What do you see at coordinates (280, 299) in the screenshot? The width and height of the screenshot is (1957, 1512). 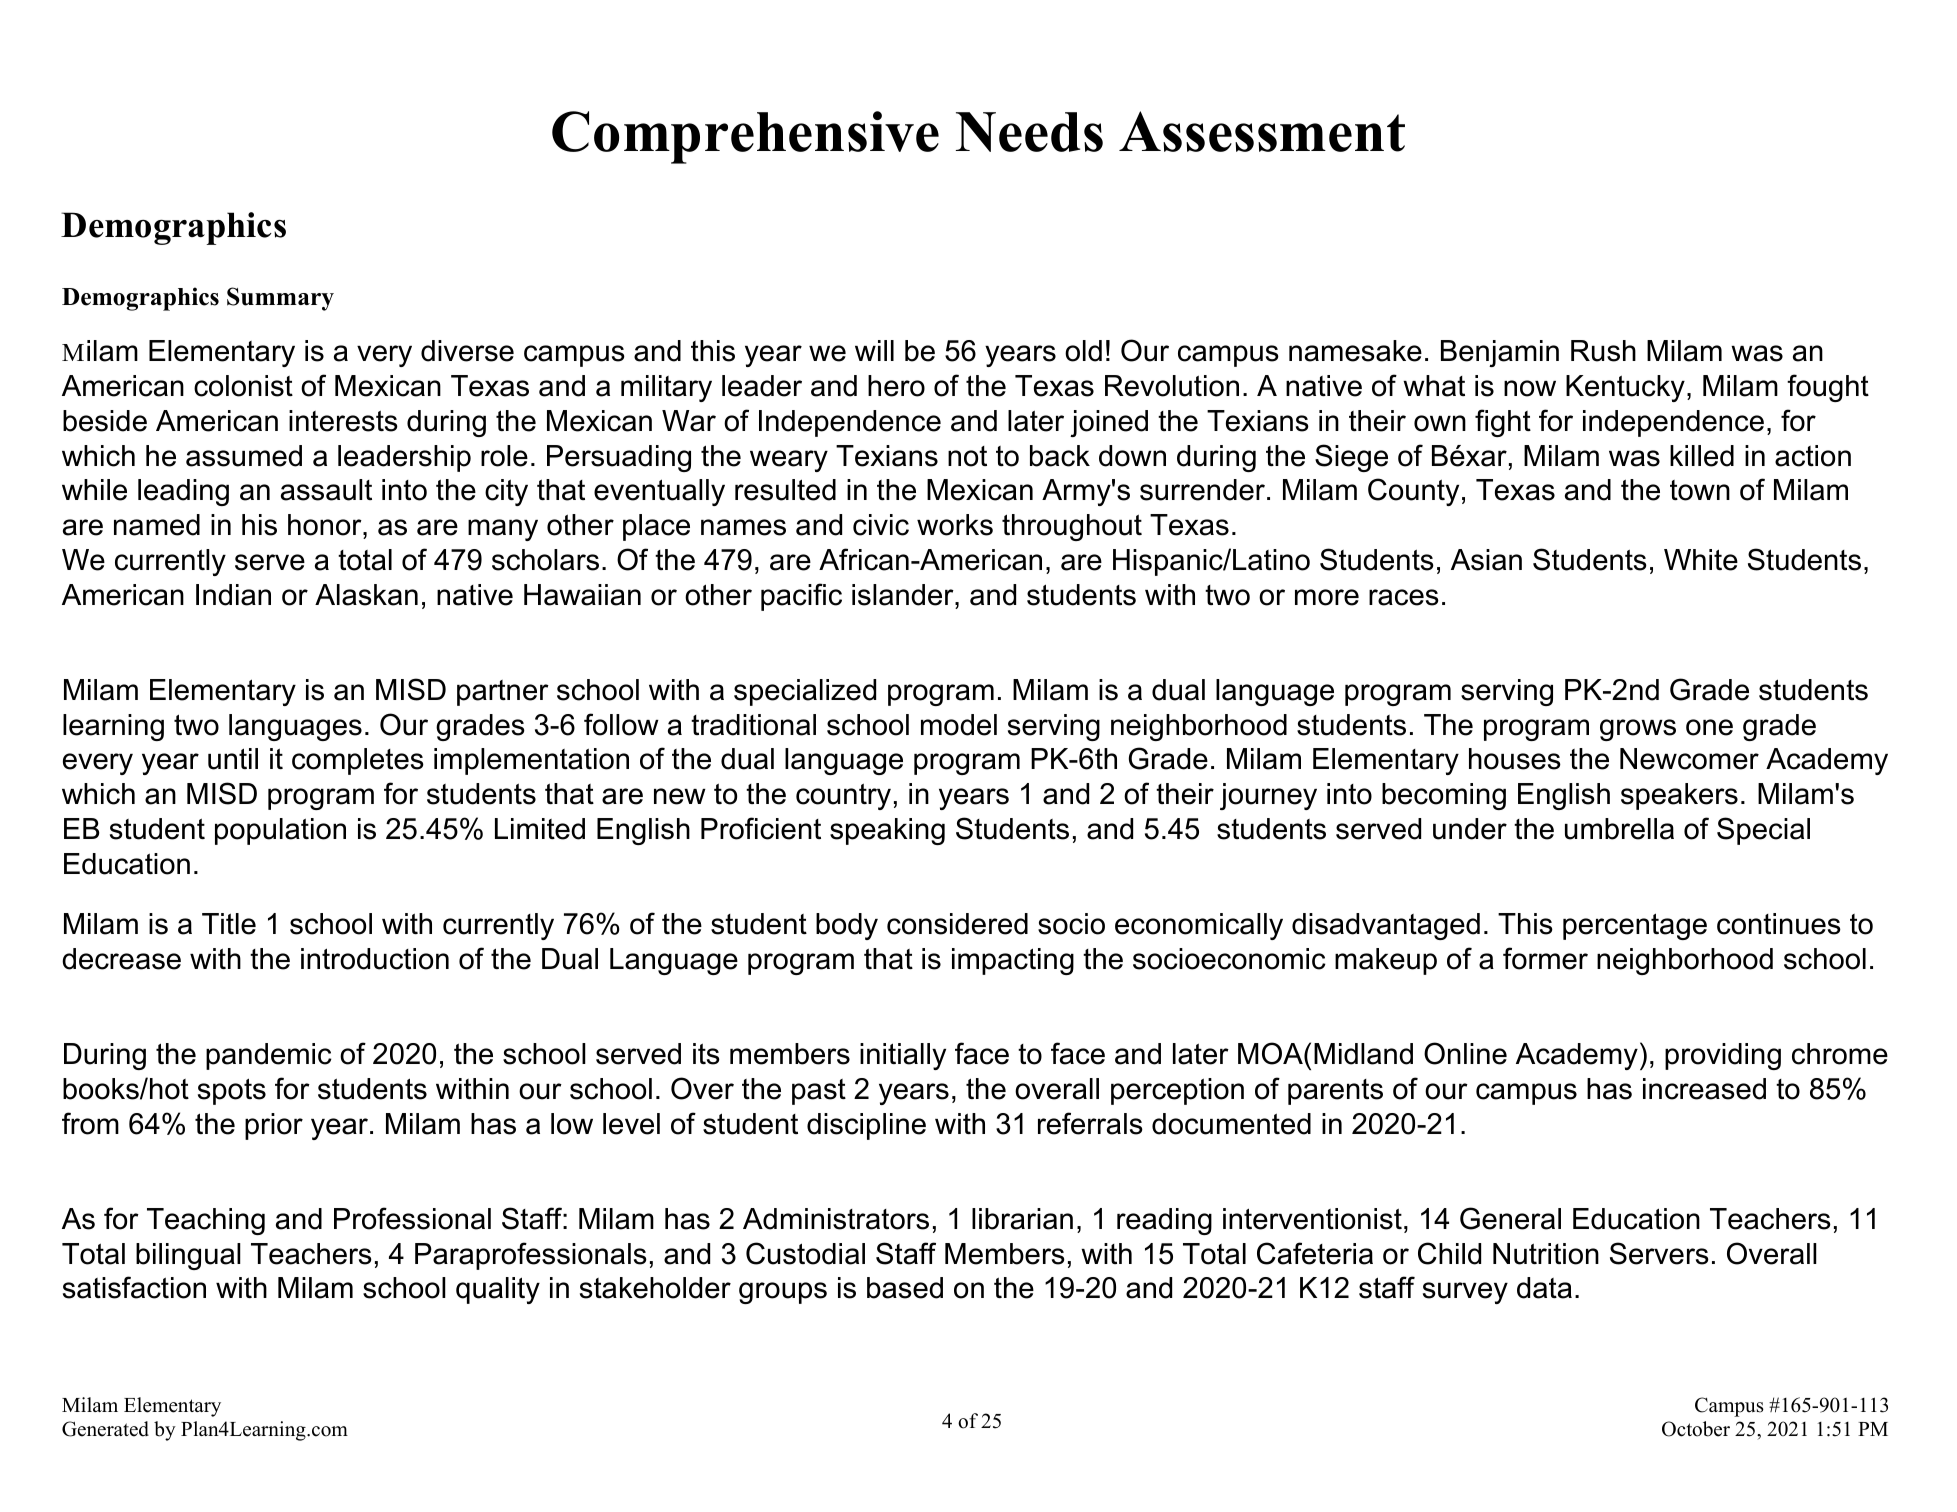 I see `Summary` at bounding box center [280, 299].
